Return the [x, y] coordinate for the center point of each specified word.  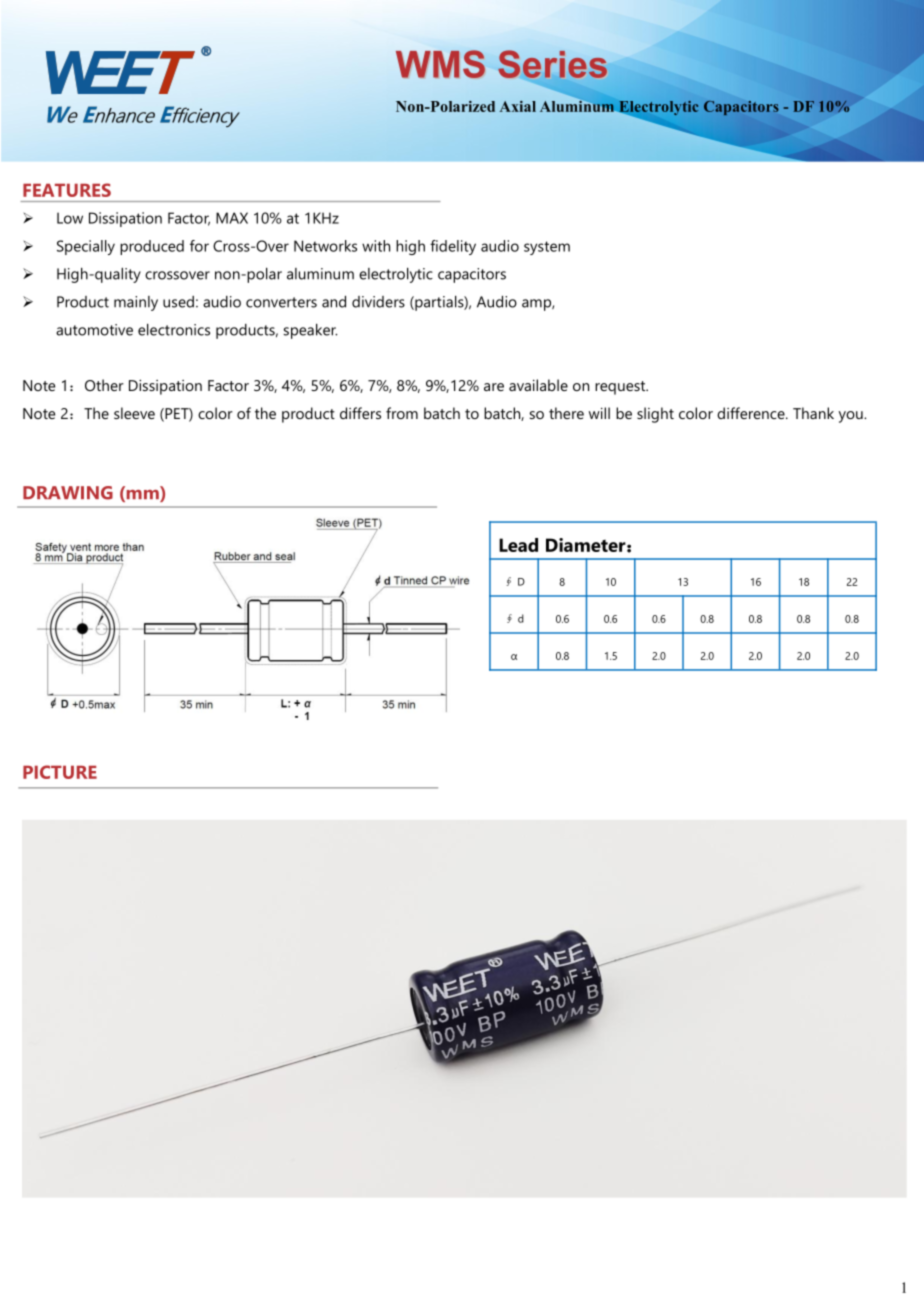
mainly [136, 303]
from [402, 413]
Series [552, 65]
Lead [518, 545]
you [852, 417]
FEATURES [67, 190]
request [621, 388]
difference [752, 413]
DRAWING [68, 493]
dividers [378, 302]
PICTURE [60, 772]
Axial [517, 106]
